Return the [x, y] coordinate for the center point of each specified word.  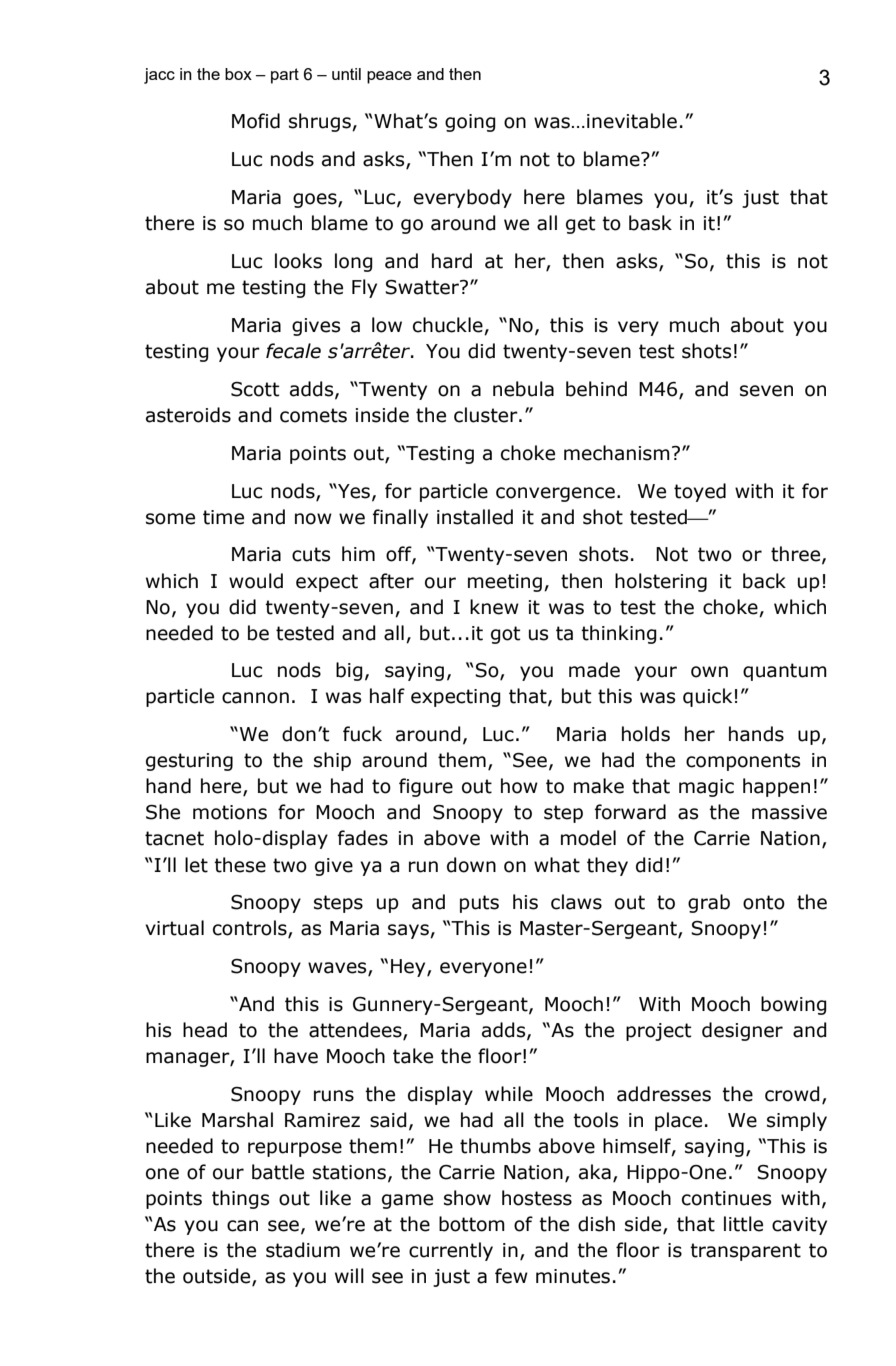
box [238, 74]
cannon [255, 698]
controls [251, 929]
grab [709, 903]
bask [650, 223]
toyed [700, 492]
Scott [255, 389]
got [505, 635]
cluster [487, 415]
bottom [472, 1224]
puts [479, 904]
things [240, 1199]
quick [707, 697]
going [470, 123]
